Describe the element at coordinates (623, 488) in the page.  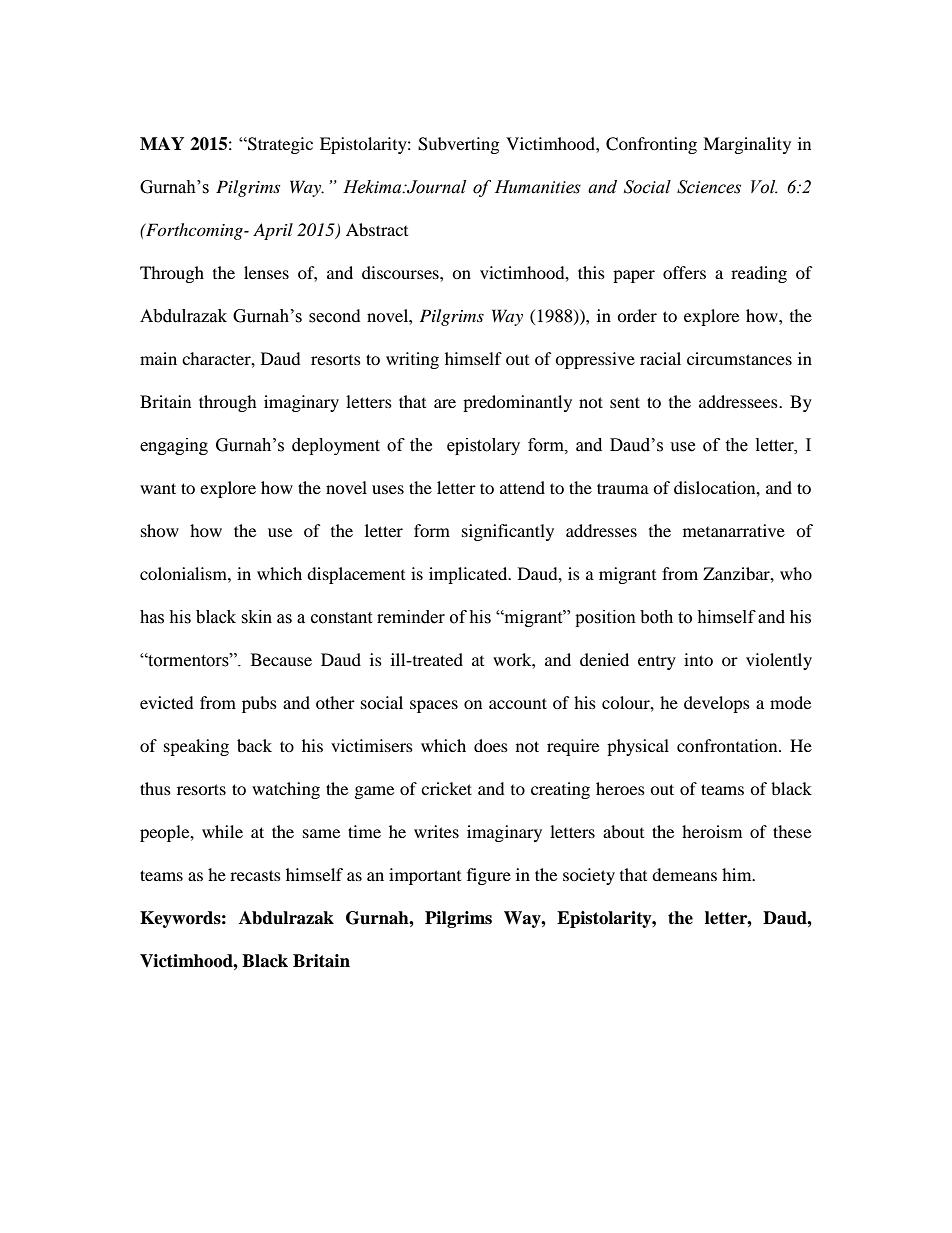
I see `trauma` at that location.
